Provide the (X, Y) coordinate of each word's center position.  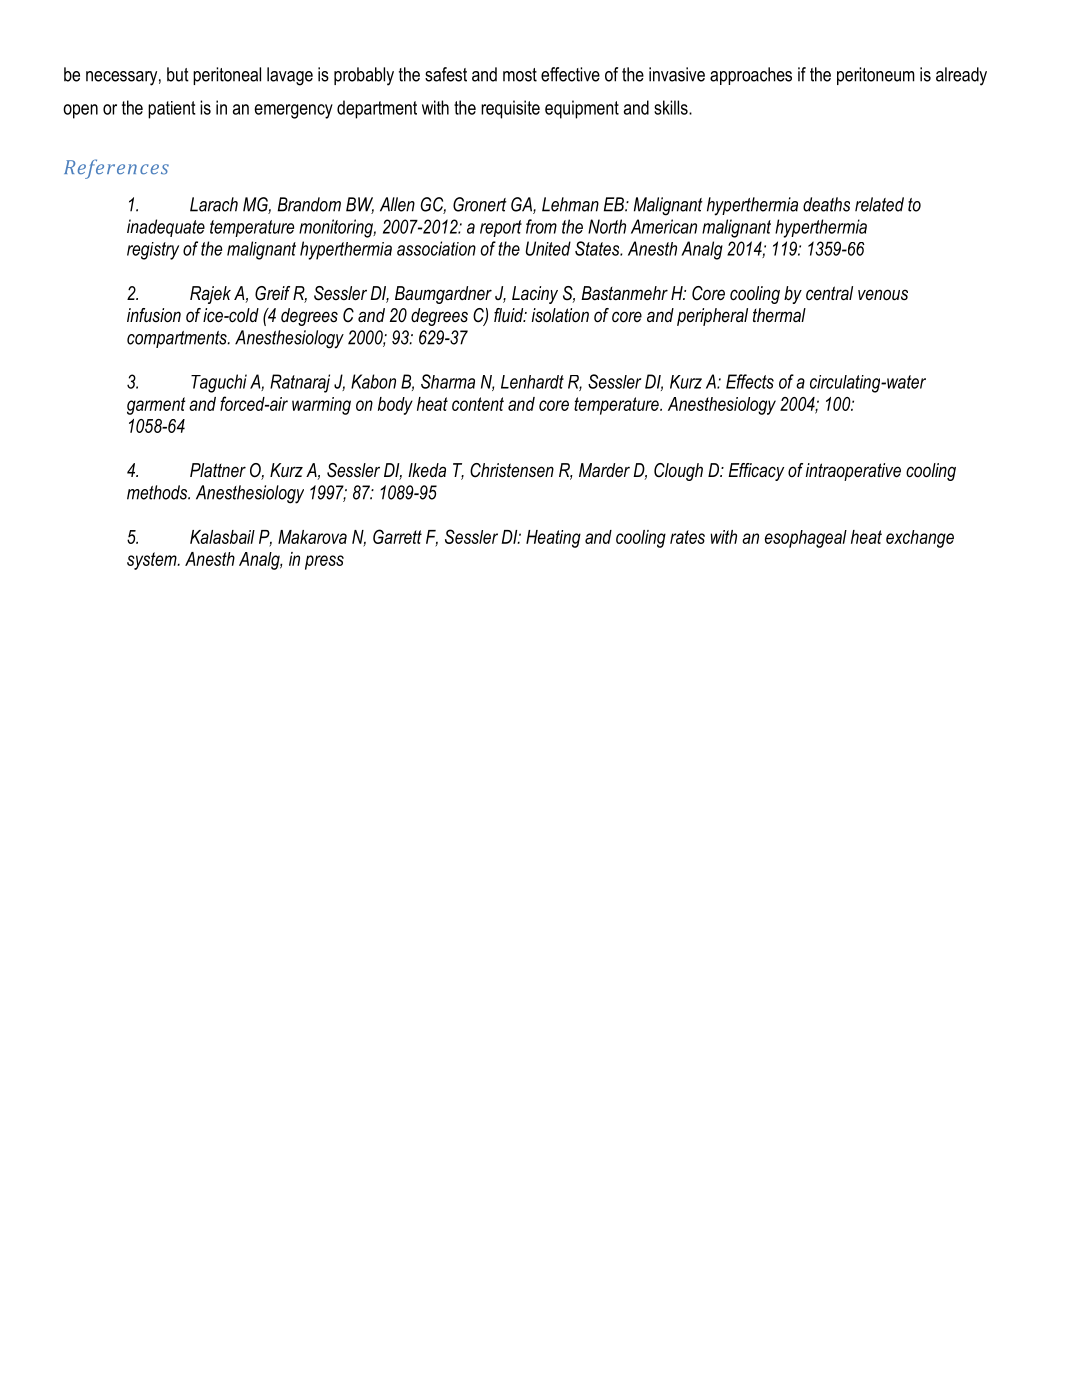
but (178, 74)
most (520, 75)
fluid (510, 315)
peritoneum (876, 76)
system (153, 561)
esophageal (806, 539)
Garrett (397, 536)
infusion (154, 315)
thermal (779, 315)
